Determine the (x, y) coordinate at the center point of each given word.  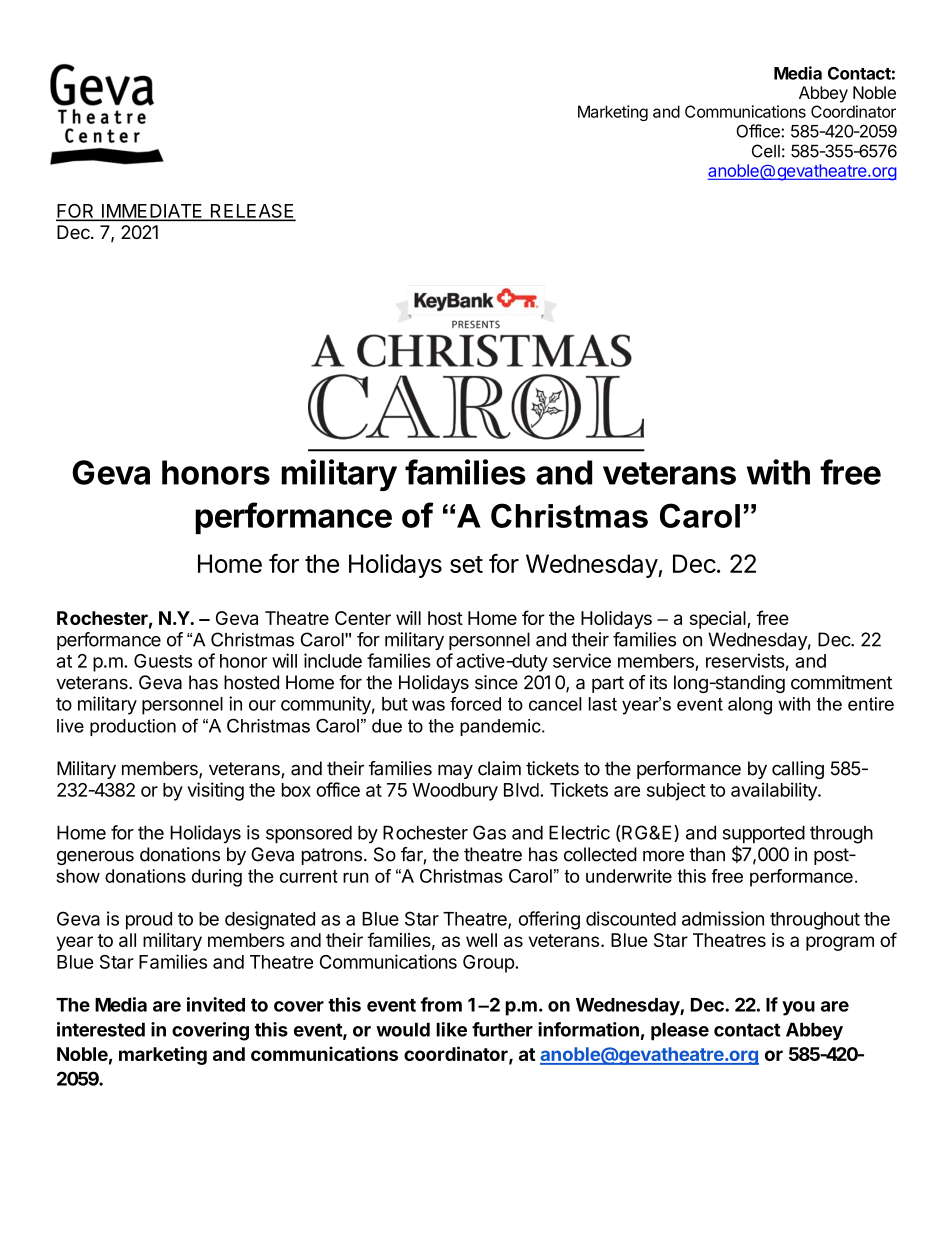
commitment (841, 682)
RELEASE (252, 212)
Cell (766, 151)
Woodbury (455, 792)
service (582, 660)
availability (775, 791)
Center (363, 618)
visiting (215, 791)
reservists (745, 660)
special (719, 620)
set (466, 564)
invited (216, 1004)
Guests (163, 661)
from (441, 1004)
